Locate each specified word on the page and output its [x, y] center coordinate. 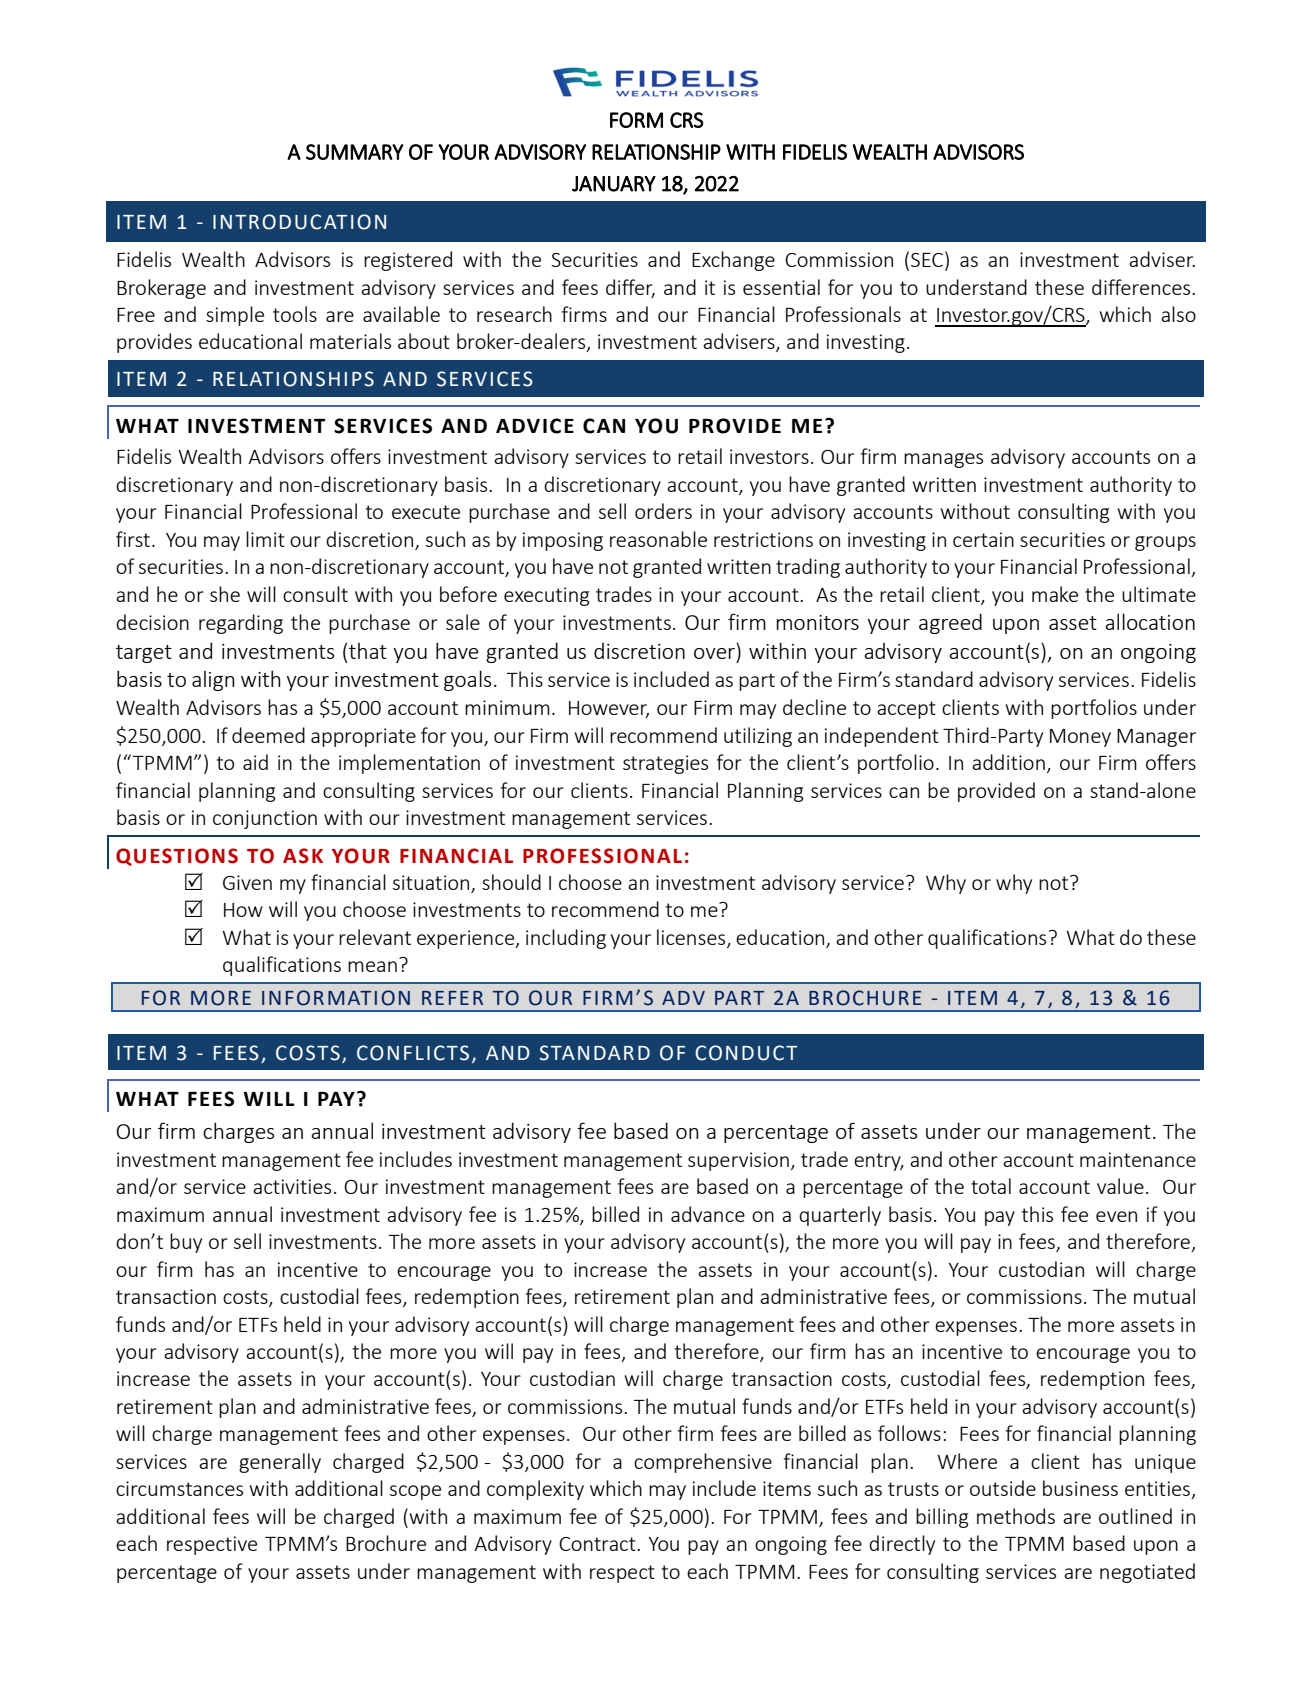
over [714, 653]
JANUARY [614, 184]
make [1055, 594]
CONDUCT [746, 1053]
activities [292, 1186]
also [1178, 314]
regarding [241, 624]
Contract [598, 1544]
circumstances [179, 1488]
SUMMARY [355, 152]
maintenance [1138, 1159]
